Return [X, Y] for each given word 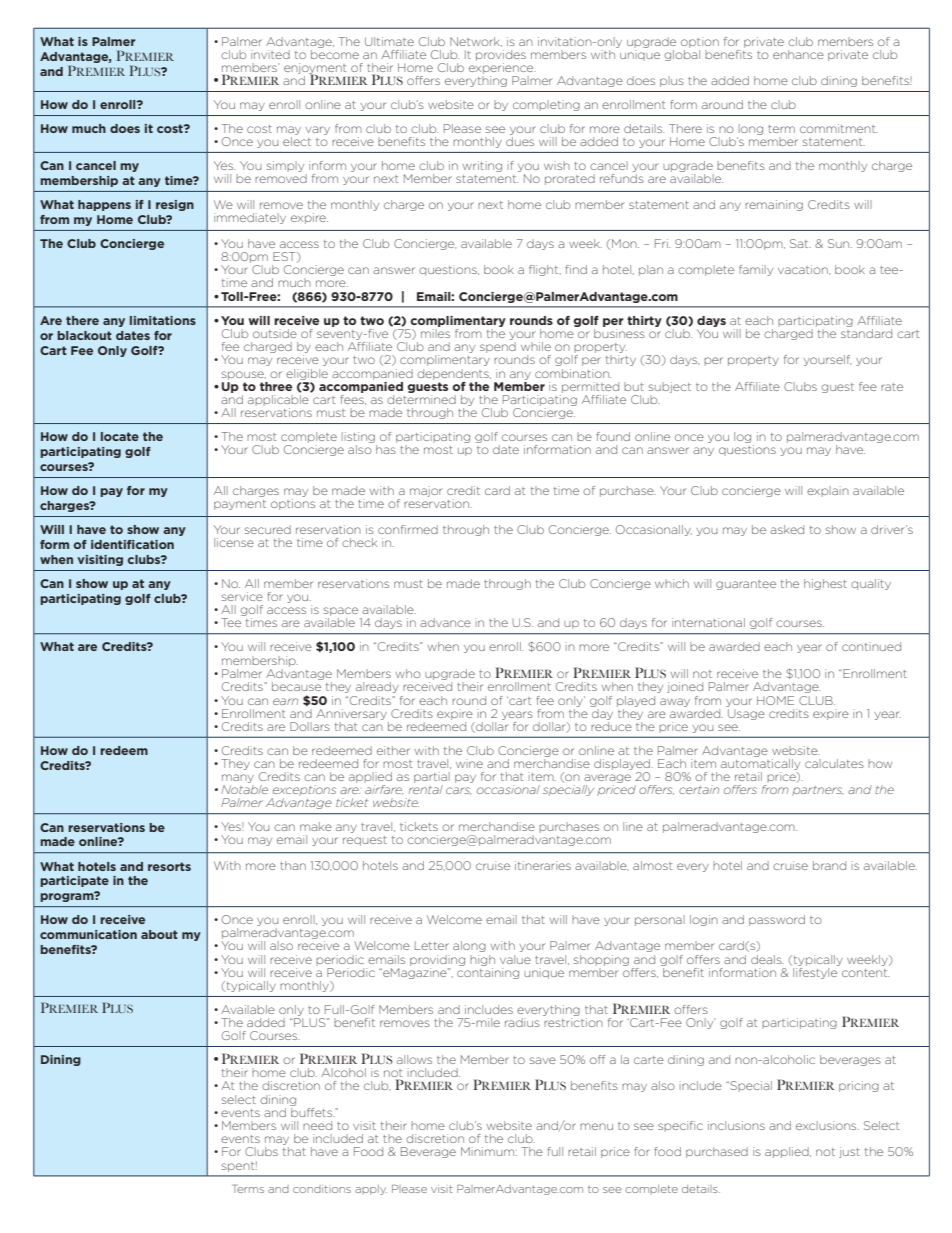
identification [132, 544]
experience [502, 68]
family [756, 270]
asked [787, 529]
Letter [432, 945]
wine [469, 763]
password [777, 920]
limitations [163, 320]
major [426, 491]
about [159, 934]
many [238, 778]
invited [270, 54]
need [317, 1125]
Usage [746, 714]
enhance [798, 54]
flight [545, 270]
